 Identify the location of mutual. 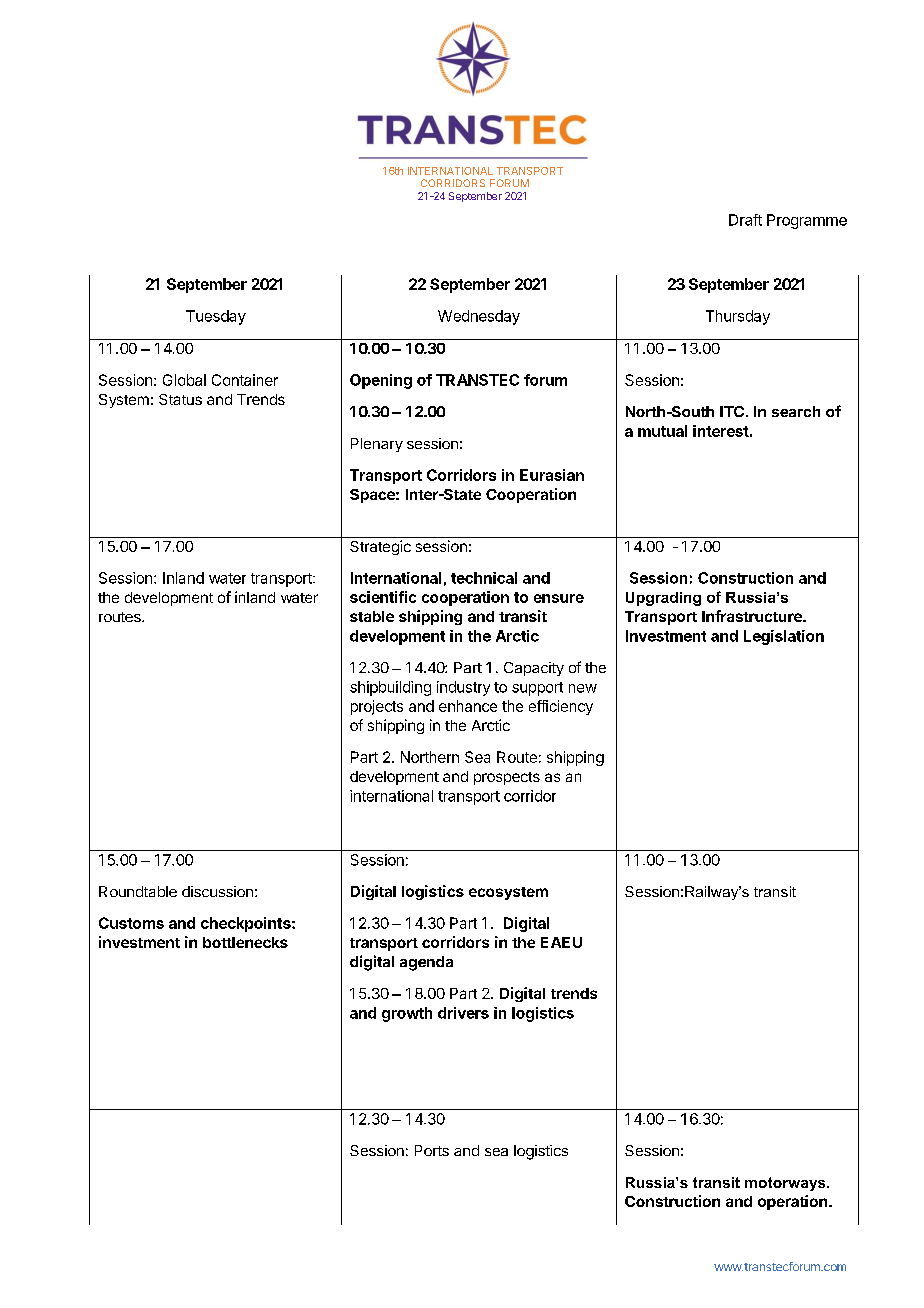
(662, 431).
